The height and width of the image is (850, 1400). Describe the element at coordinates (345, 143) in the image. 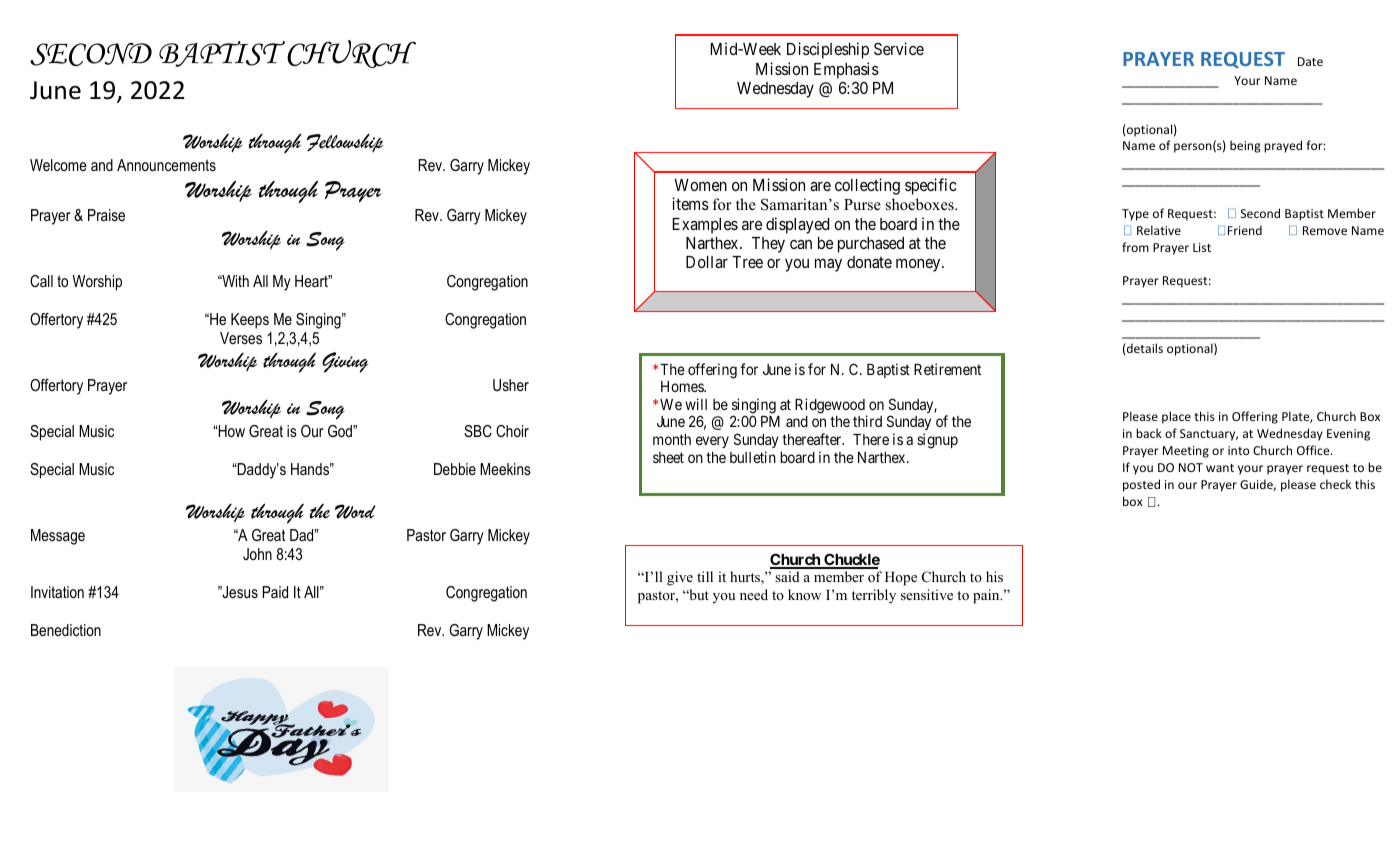

I see `Fellowship` at that location.
